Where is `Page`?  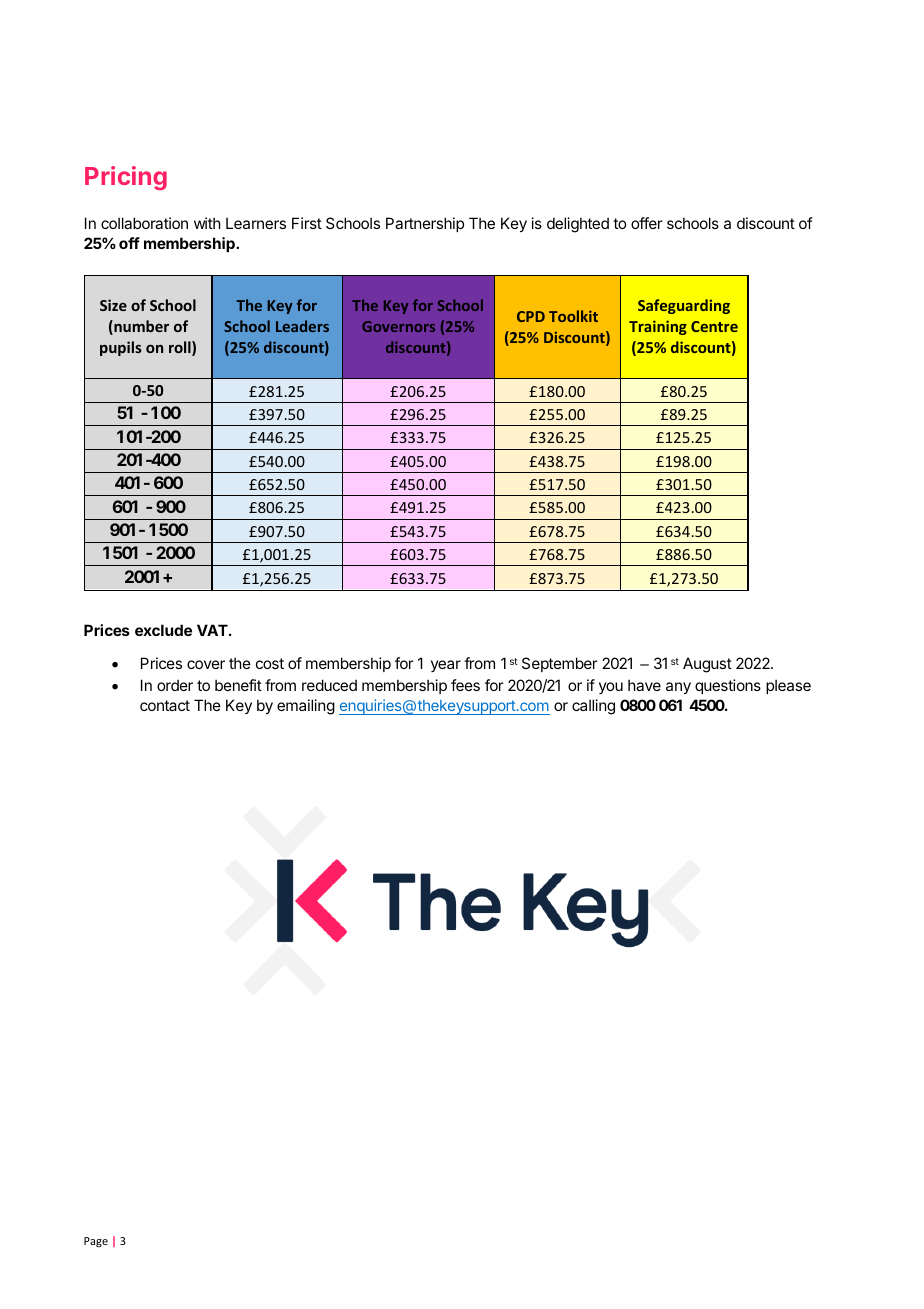 Page is located at coordinates (96, 1242).
